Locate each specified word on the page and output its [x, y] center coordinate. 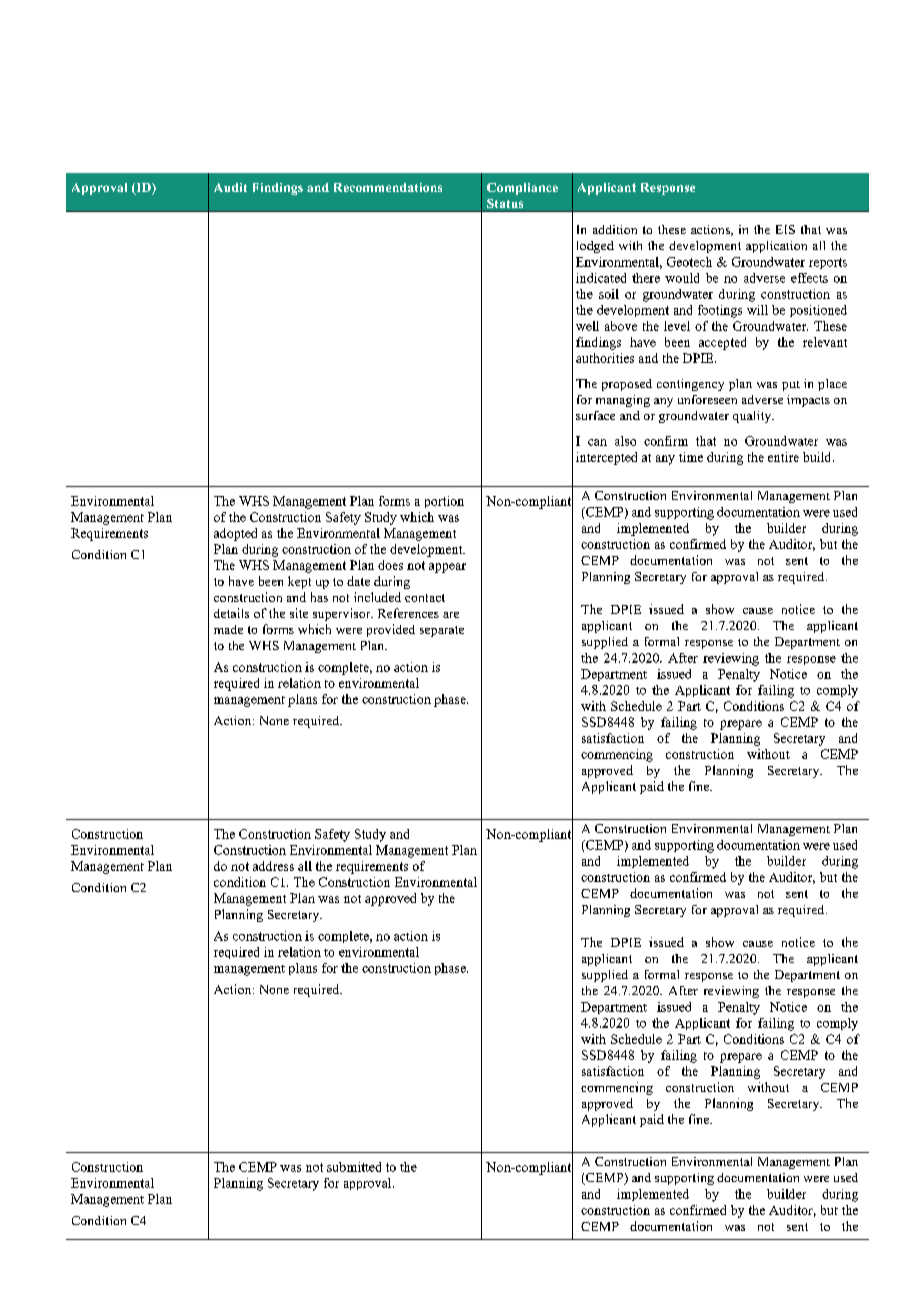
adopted [235, 534]
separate [442, 631]
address [273, 866]
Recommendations [388, 187]
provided [391, 630]
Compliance [522, 189]
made [228, 629]
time [691, 457]
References [408, 613]
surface [595, 415]
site [299, 613]
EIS [785, 229]
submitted [354, 1167]
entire [783, 457]
